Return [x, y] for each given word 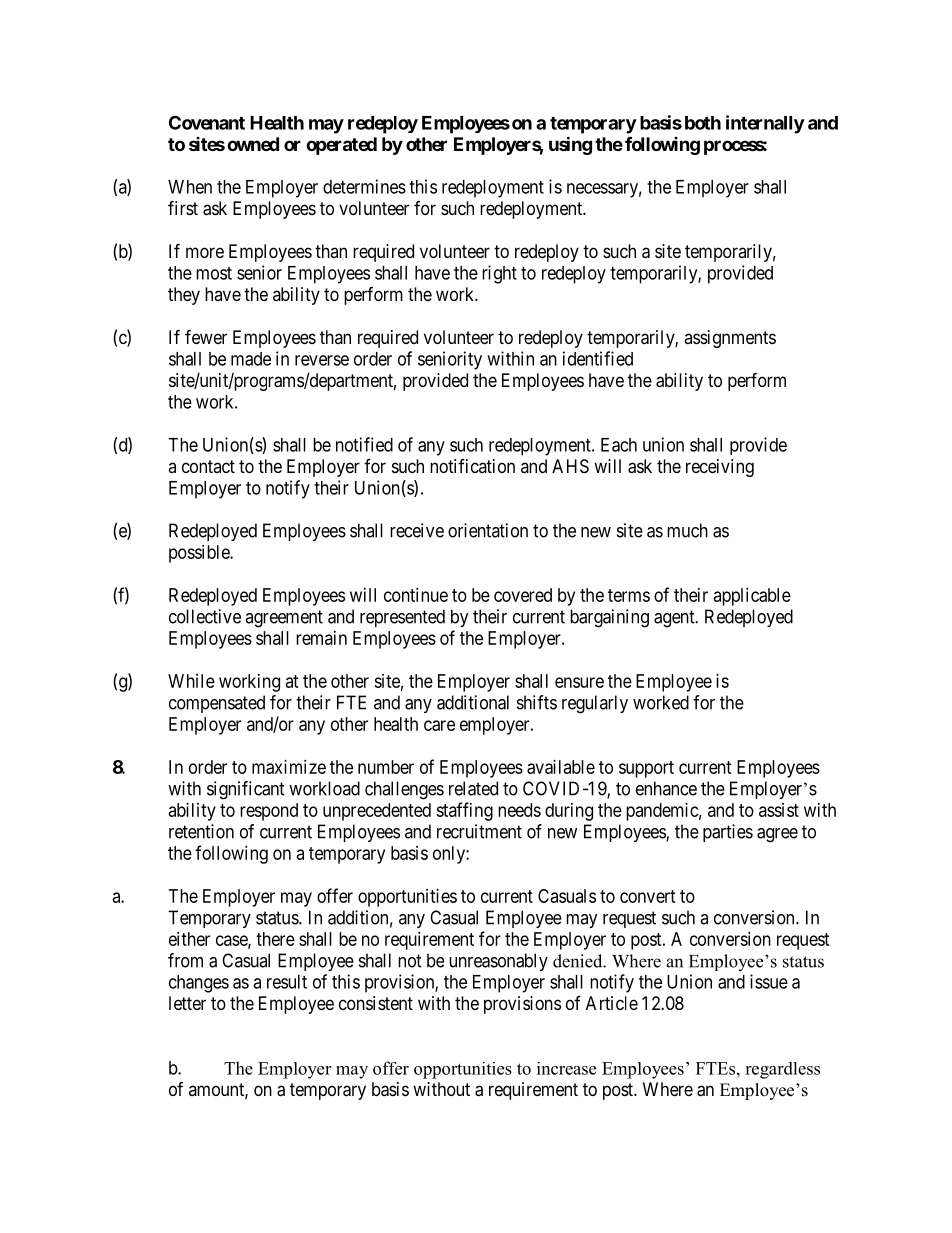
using [570, 145]
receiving [720, 468]
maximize [289, 767]
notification [472, 466]
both [703, 123]
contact [208, 466]
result [287, 982]
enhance [666, 788]
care [439, 725]
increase [566, 1068]
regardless [782, 1070]
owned [253, 144]
